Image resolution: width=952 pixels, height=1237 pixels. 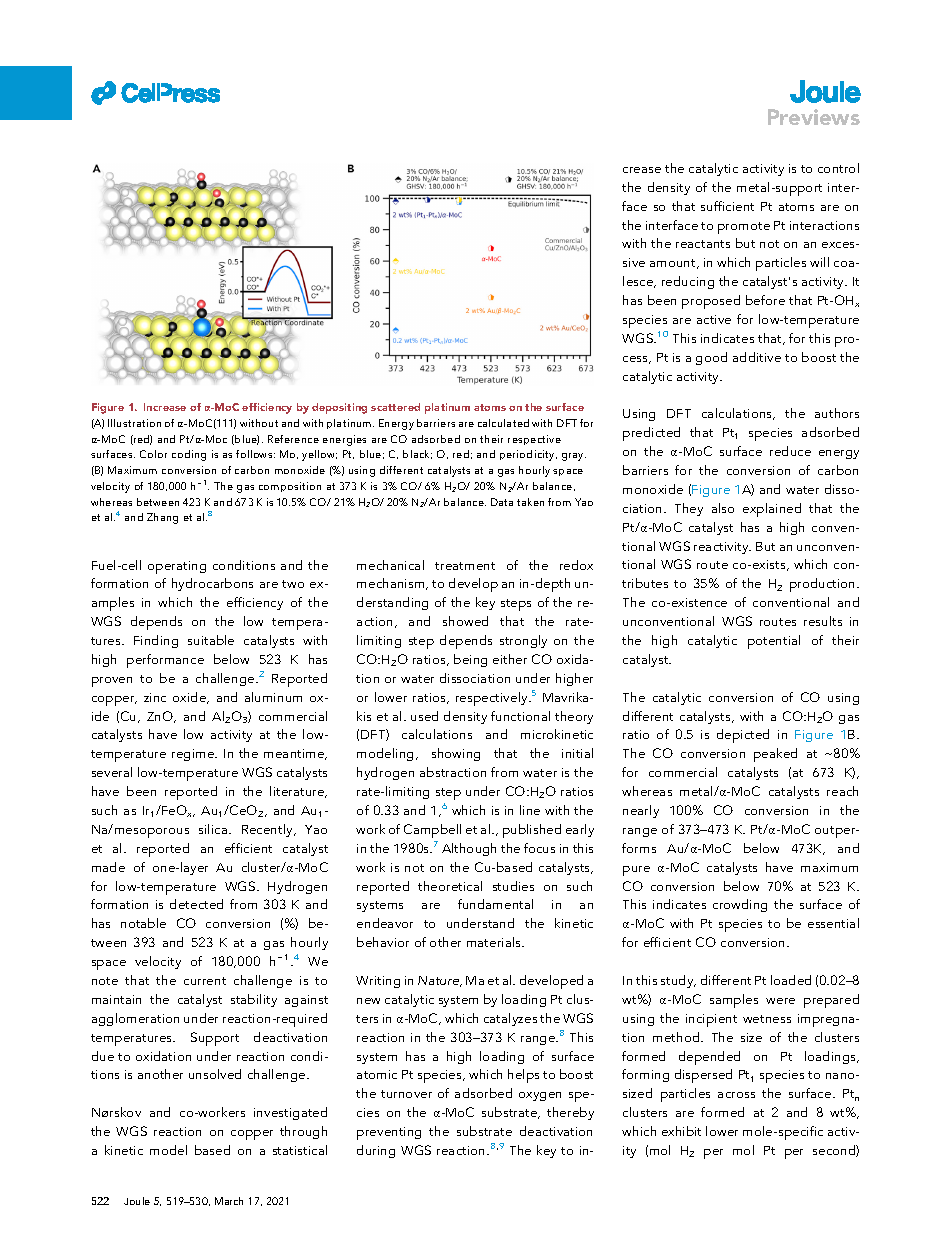 I want to click on coding, so click(x=189, y=455).
